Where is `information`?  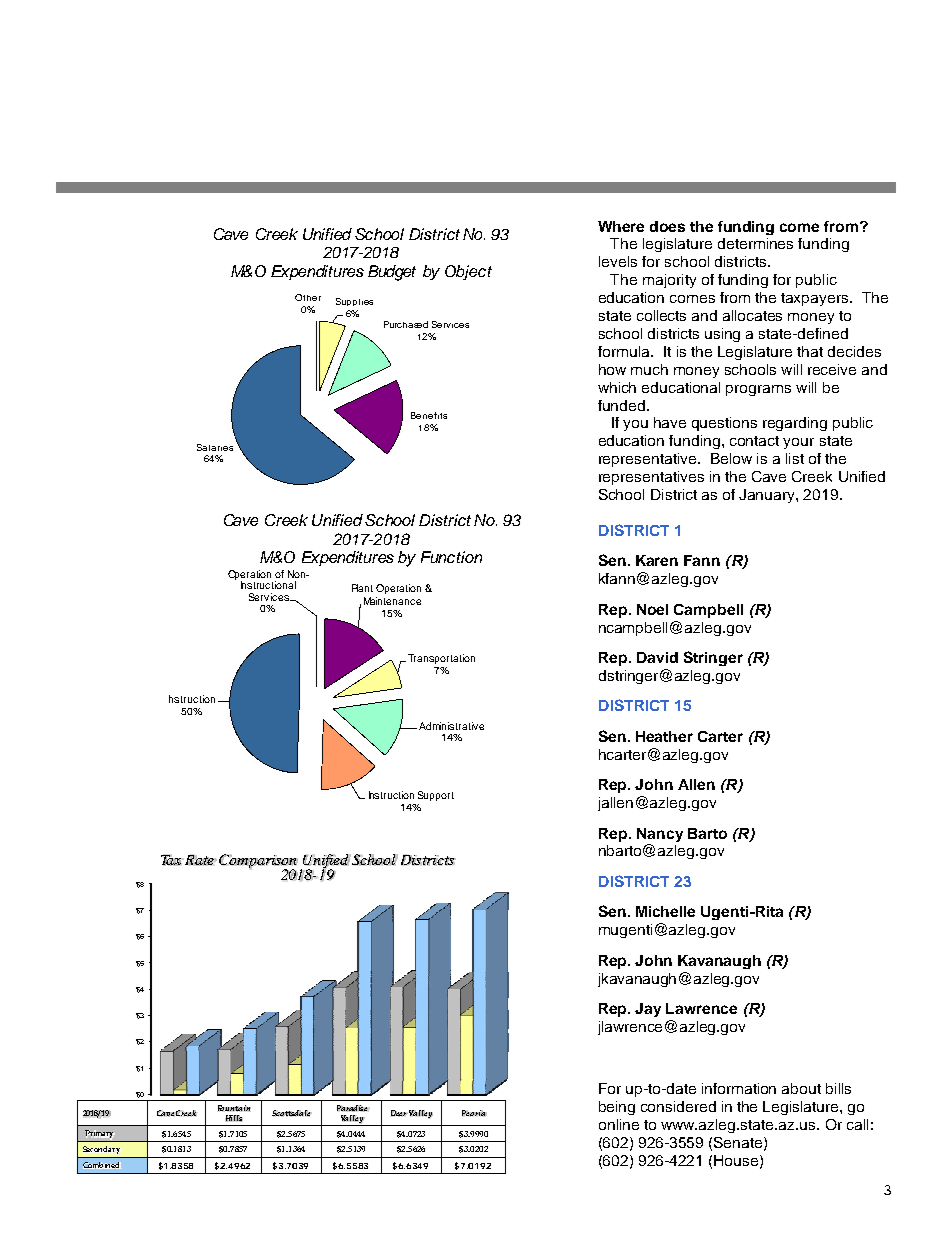
information is located at coordinates (739, 1088).
